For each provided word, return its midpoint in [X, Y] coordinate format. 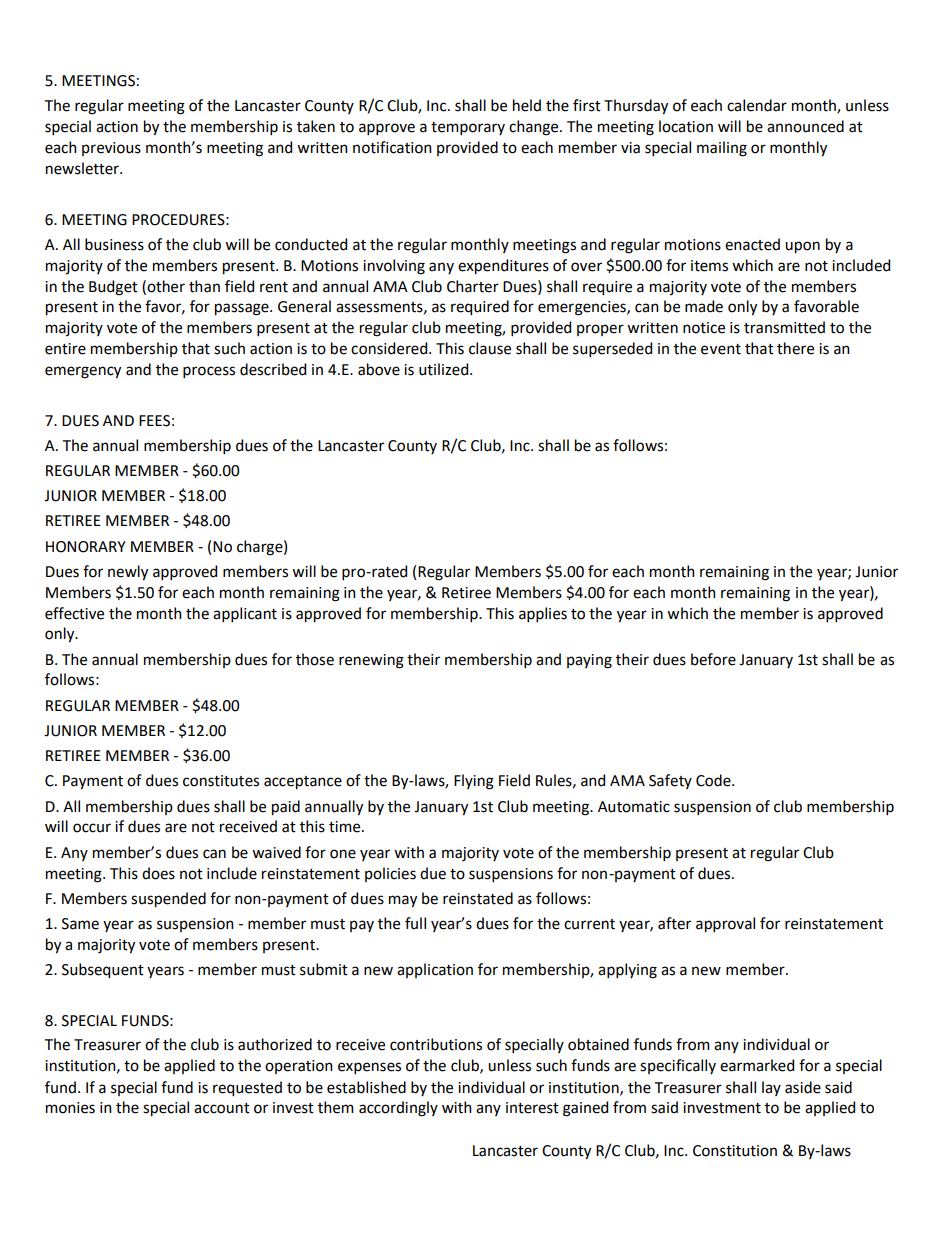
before [713, 659]
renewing [371, 661]
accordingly [398, 1109]
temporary [468, 128]
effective [74, 613]
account [222, 1108]
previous [111, 149]
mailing [722, 149]
